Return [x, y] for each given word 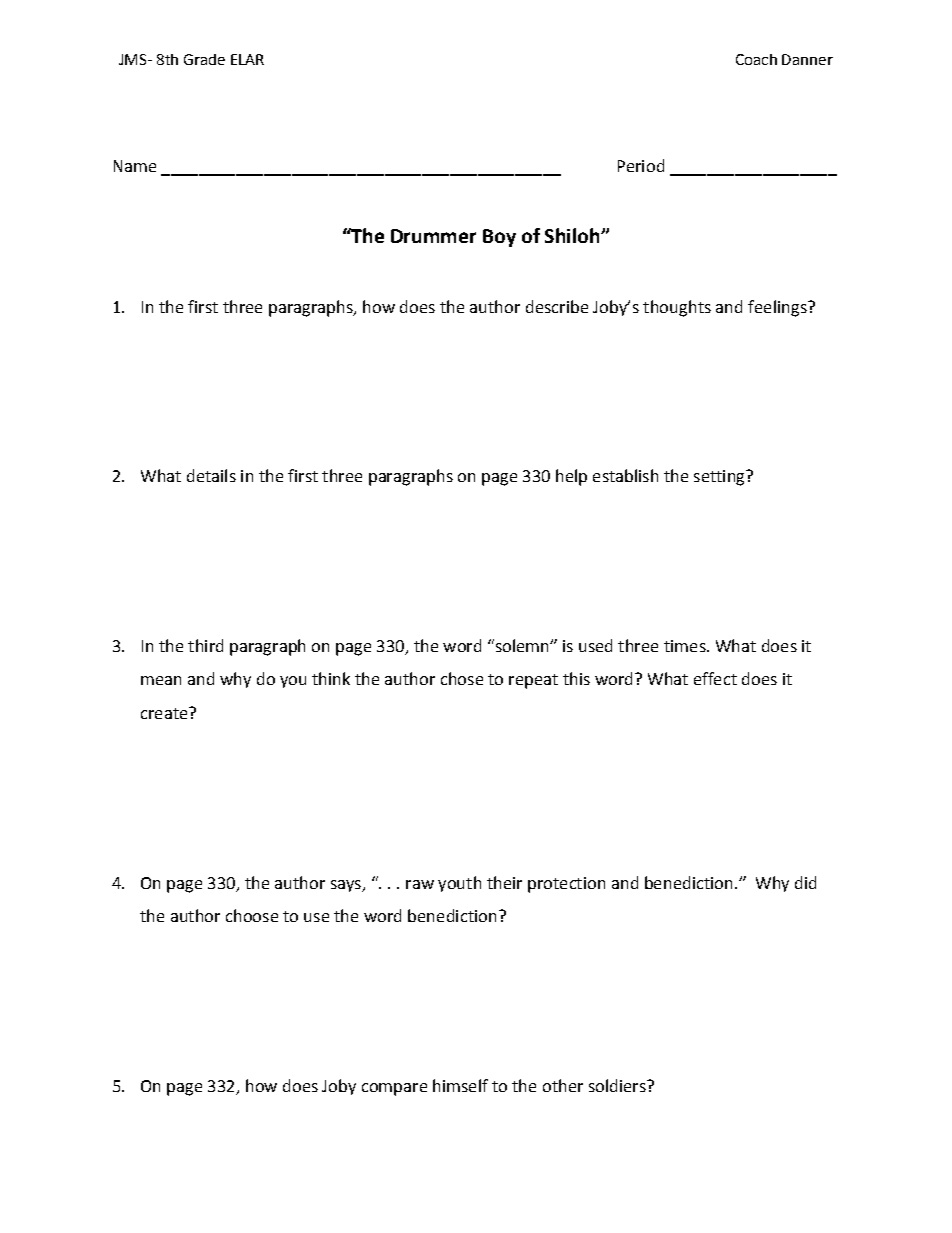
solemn [522, 645]
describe [557, 306]
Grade [204, 59]
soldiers [618, 1085]
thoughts [677, 308]
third [205, 645]
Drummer [433, 236]
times [686, 646]
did [805, 882]
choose [252, 915]
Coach [756, 59]
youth [459, 884]
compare [394, 1089]
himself [460, 1085]
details [211, 475]
